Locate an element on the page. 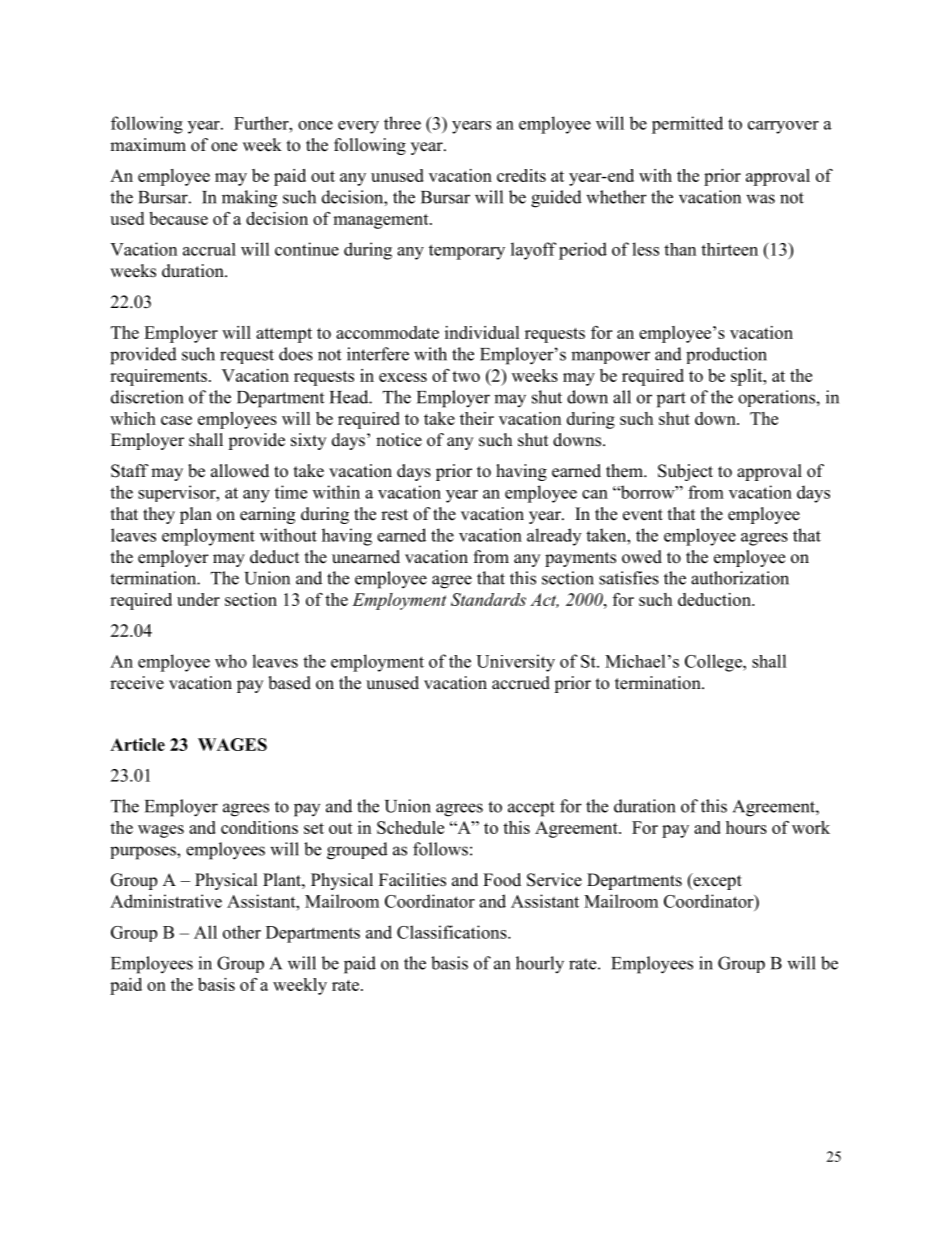 The height and width of the document is (1233, 952). individual is located at coordinates (482, 332).
